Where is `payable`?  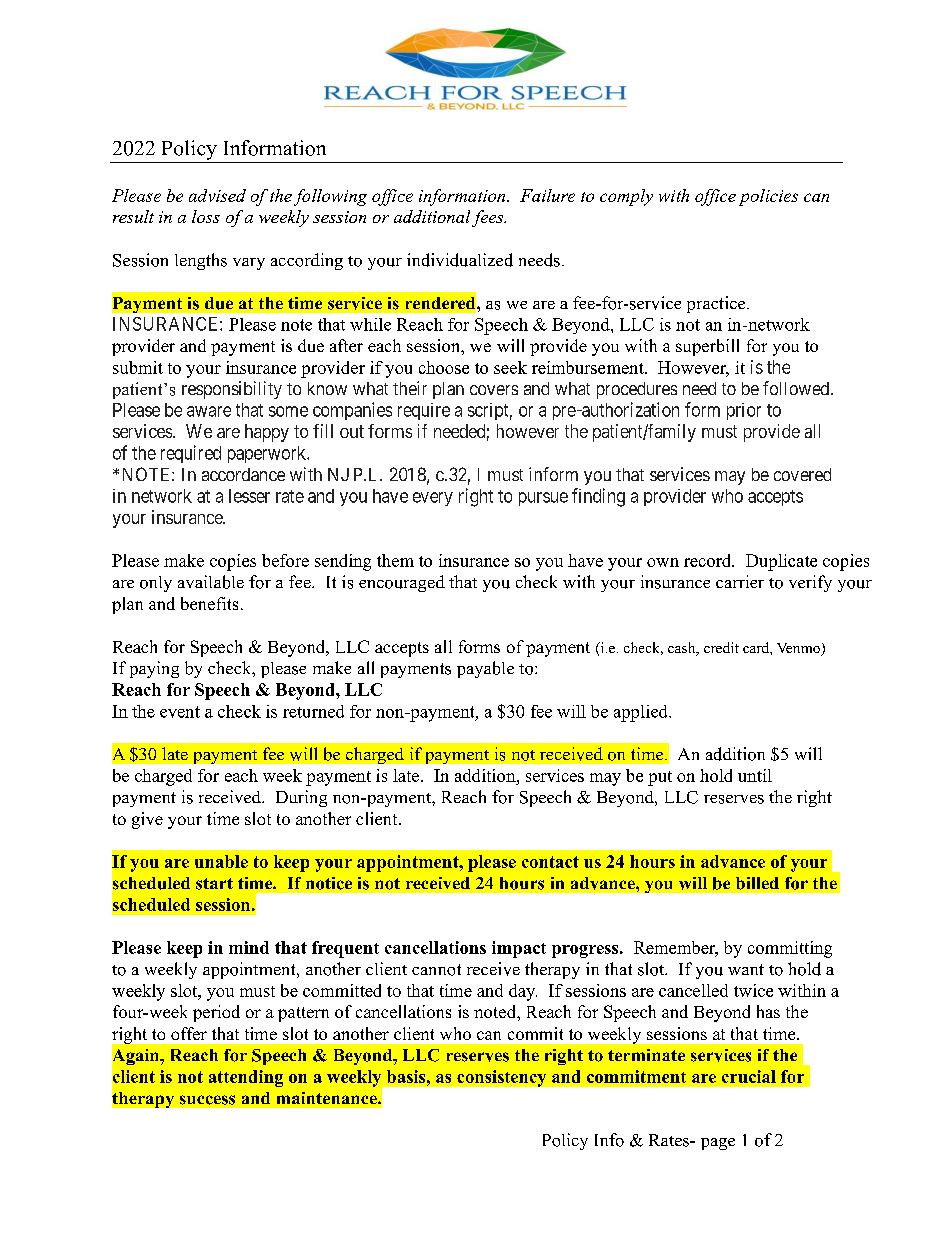
payable is located at coordinates (485, 669).
